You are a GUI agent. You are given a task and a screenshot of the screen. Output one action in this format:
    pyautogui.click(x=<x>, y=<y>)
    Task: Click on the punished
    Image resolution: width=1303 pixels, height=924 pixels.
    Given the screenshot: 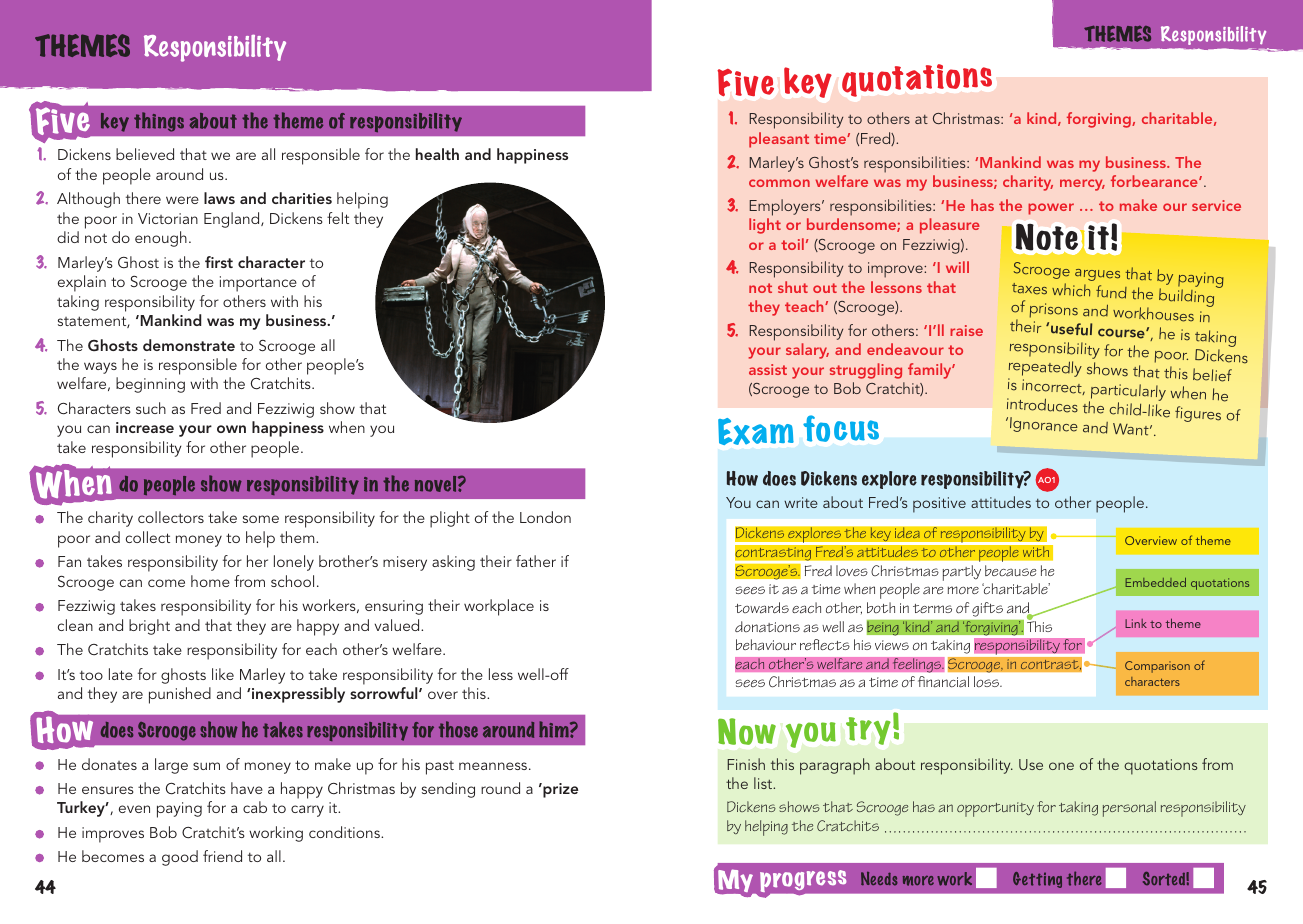 What is the action you would take?
    pyautogui.click(x=180, y=695)
